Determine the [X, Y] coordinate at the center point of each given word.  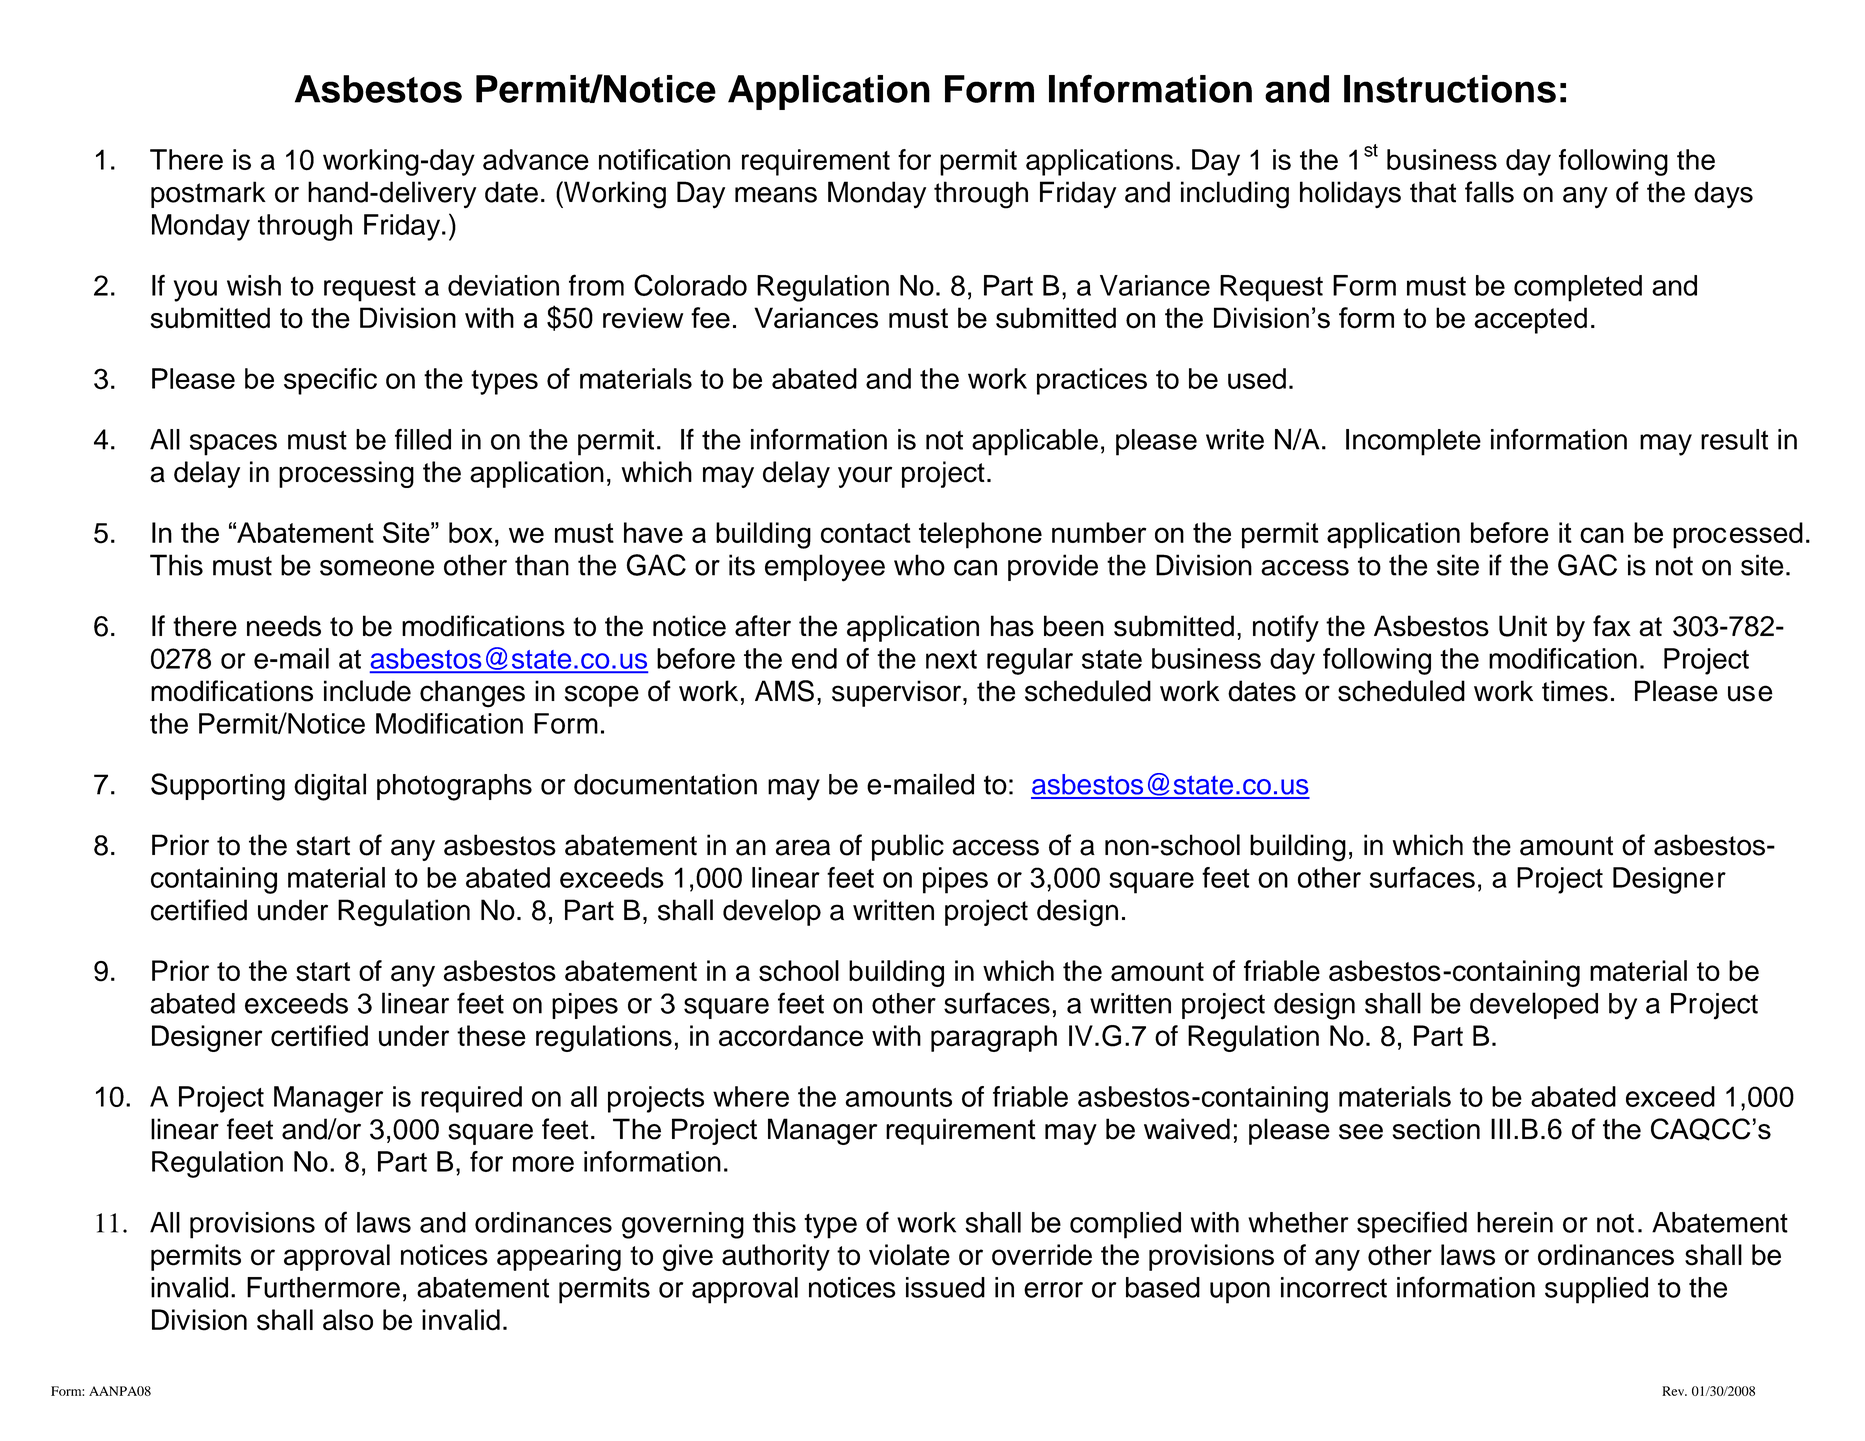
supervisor [898, 693]
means [776, 195]
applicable [1035, 442]
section [1436, 1129]
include [367, 691]
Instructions [1450, 89]
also [348, 1320]
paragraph [994, 1038]
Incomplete [1413, 442]
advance [536, 159]
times [1575, 691]
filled [423, 439]
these [491, 1036]
